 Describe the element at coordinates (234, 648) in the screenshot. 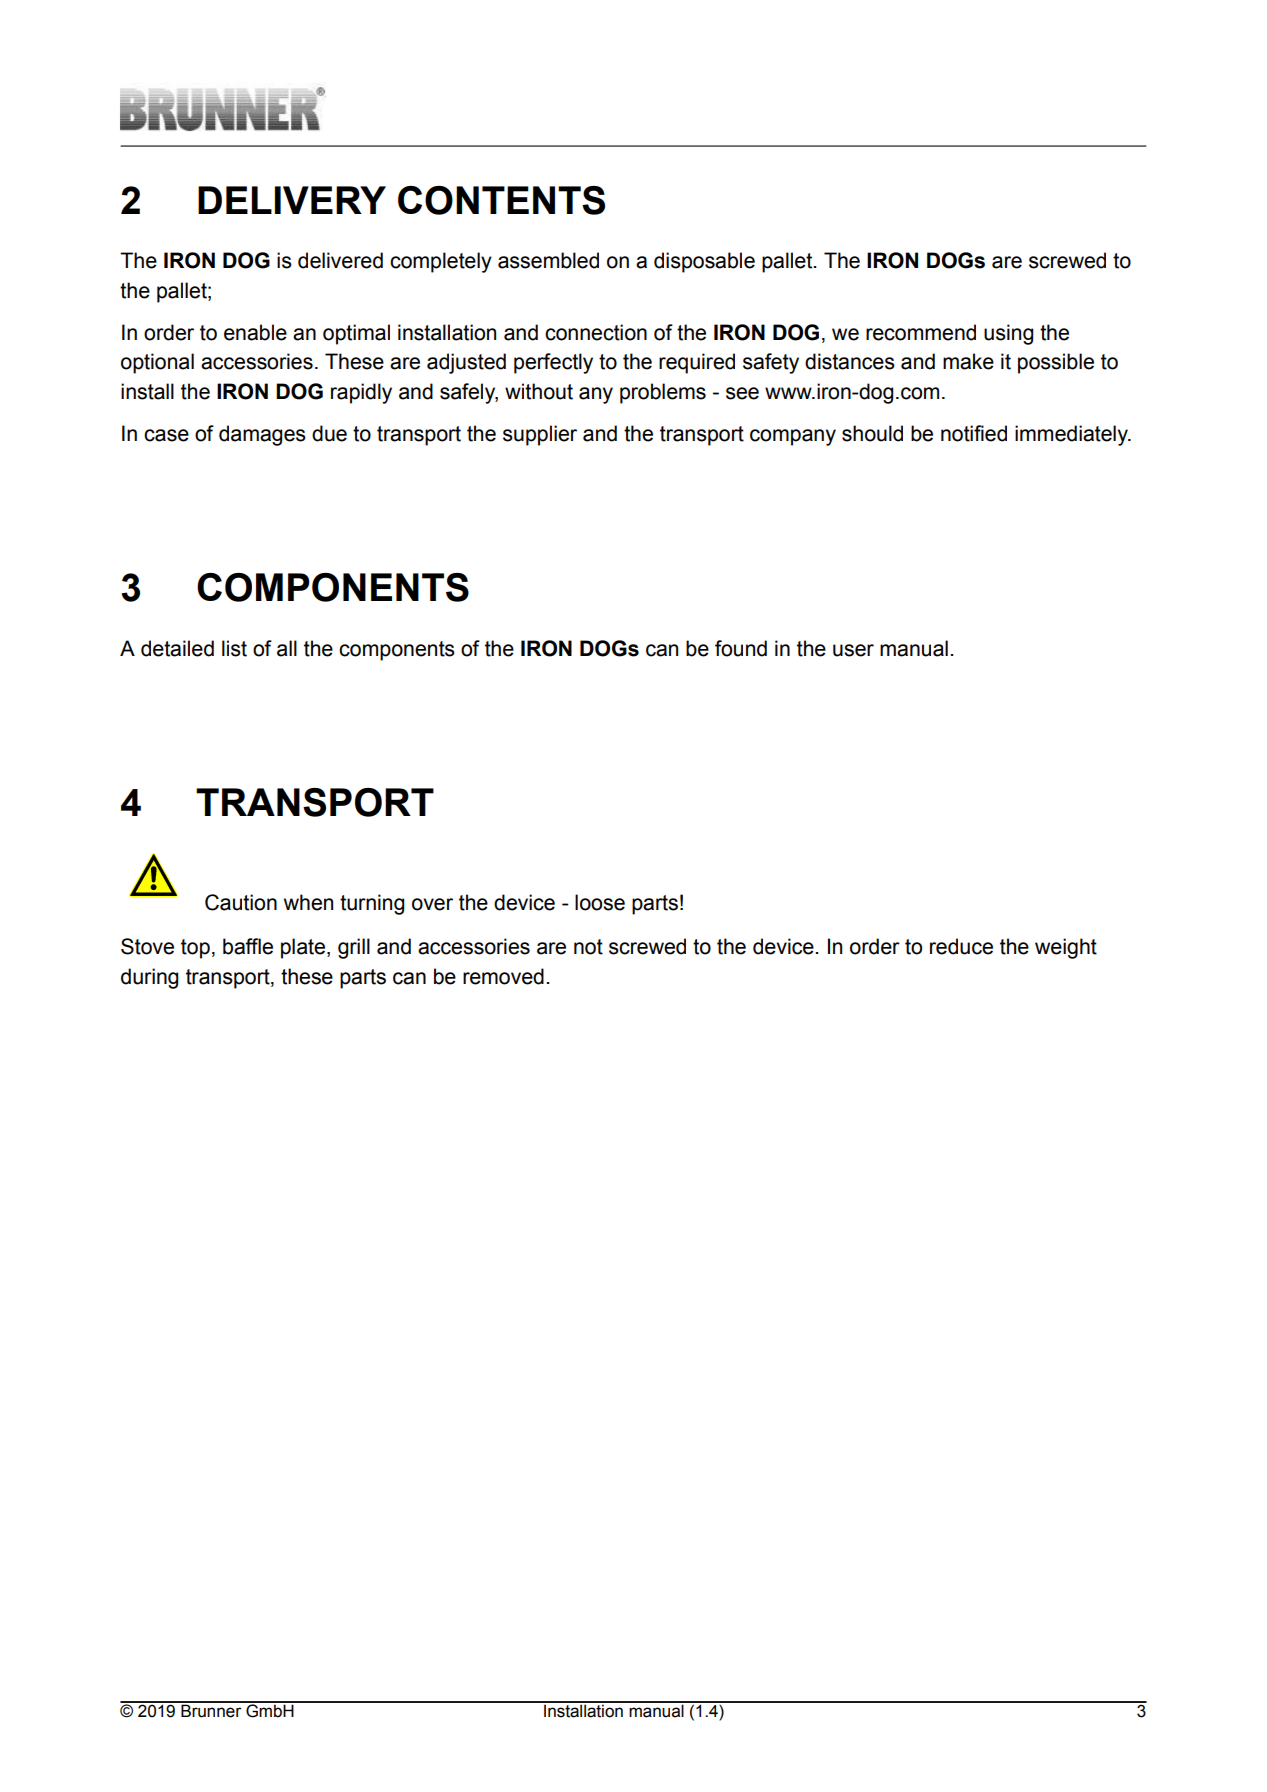

I see `list` at that location.
